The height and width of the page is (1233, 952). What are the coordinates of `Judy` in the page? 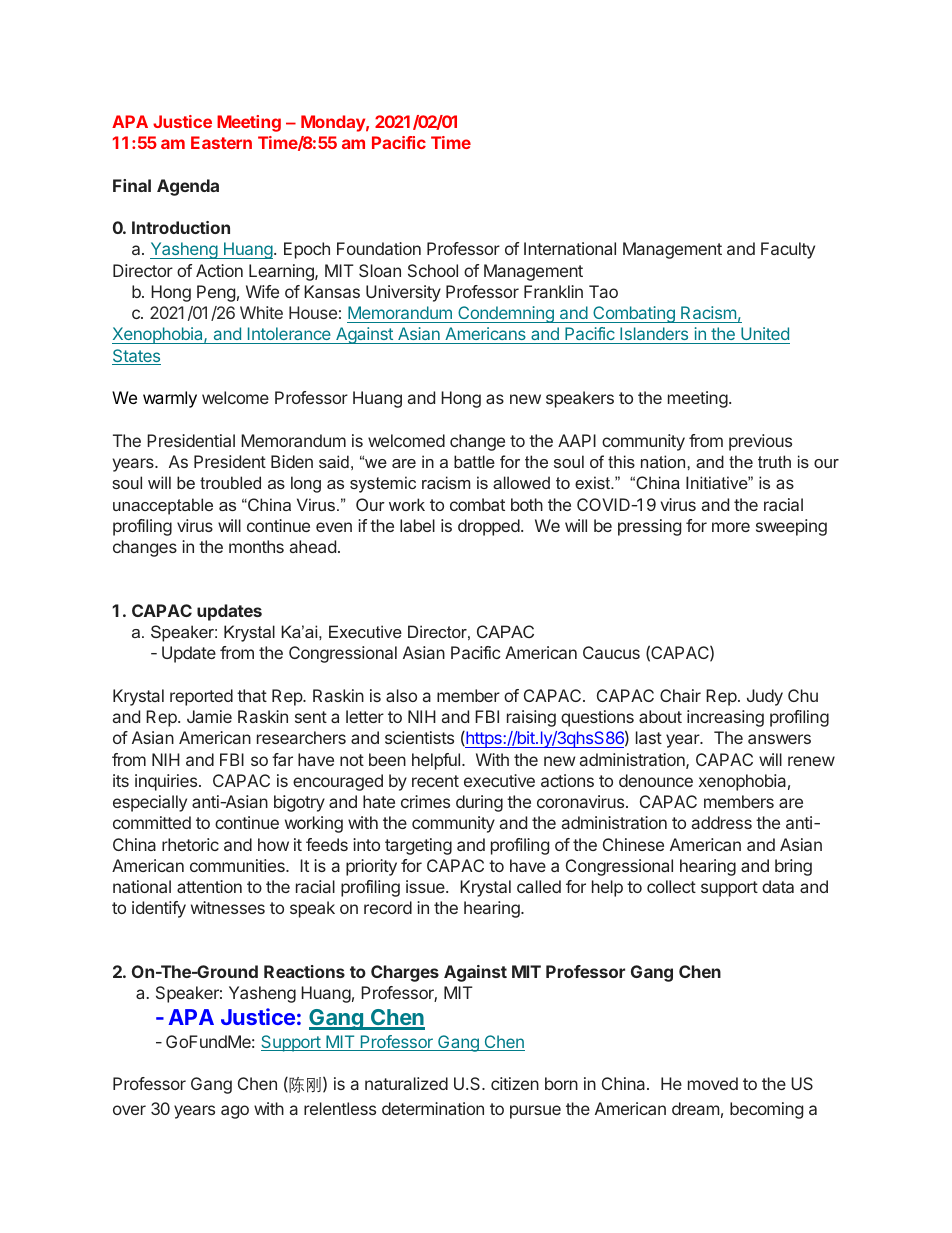 It's located at (765, 697).
